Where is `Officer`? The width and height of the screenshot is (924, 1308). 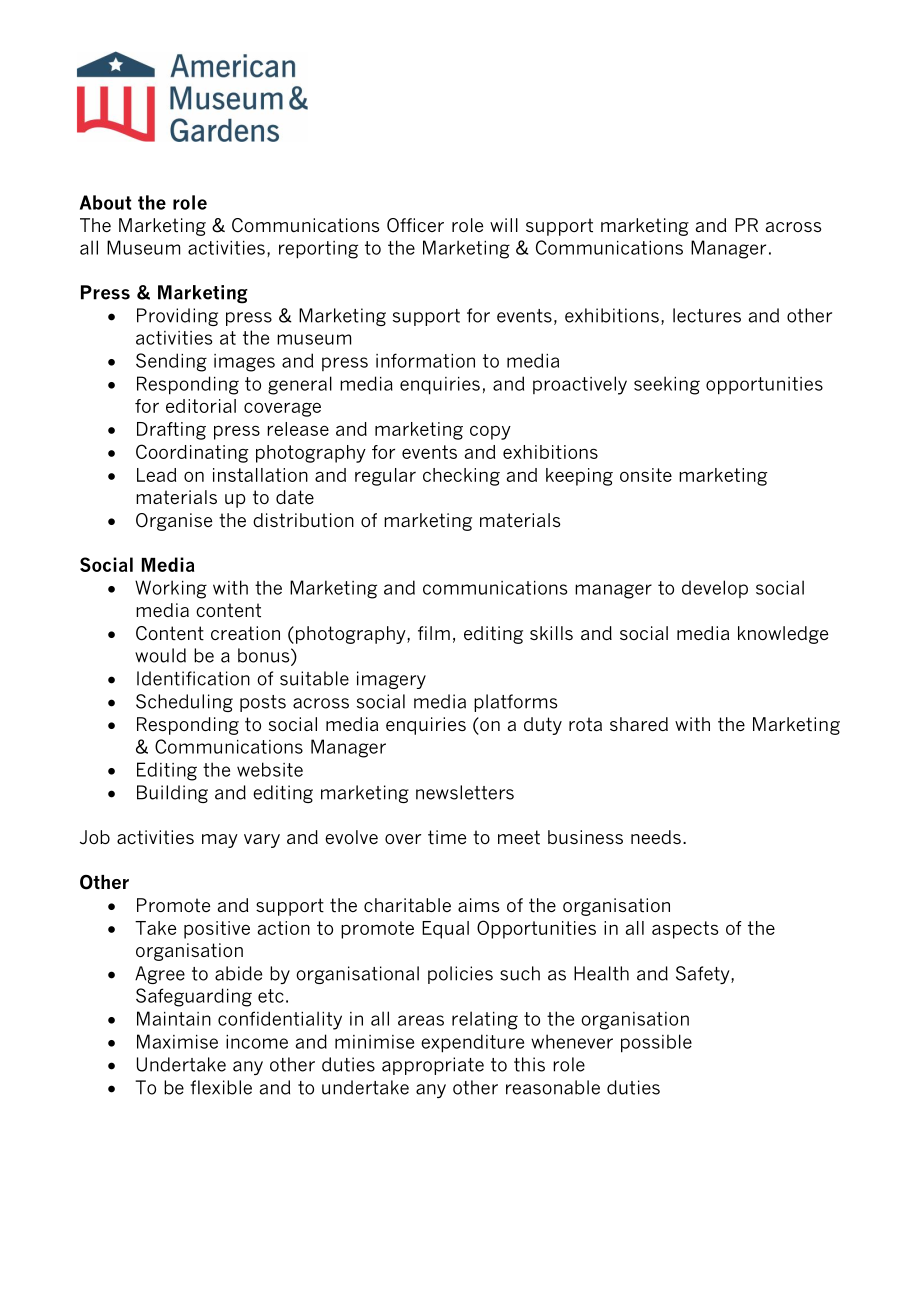
Officer is located at coordinates (415, 225).
